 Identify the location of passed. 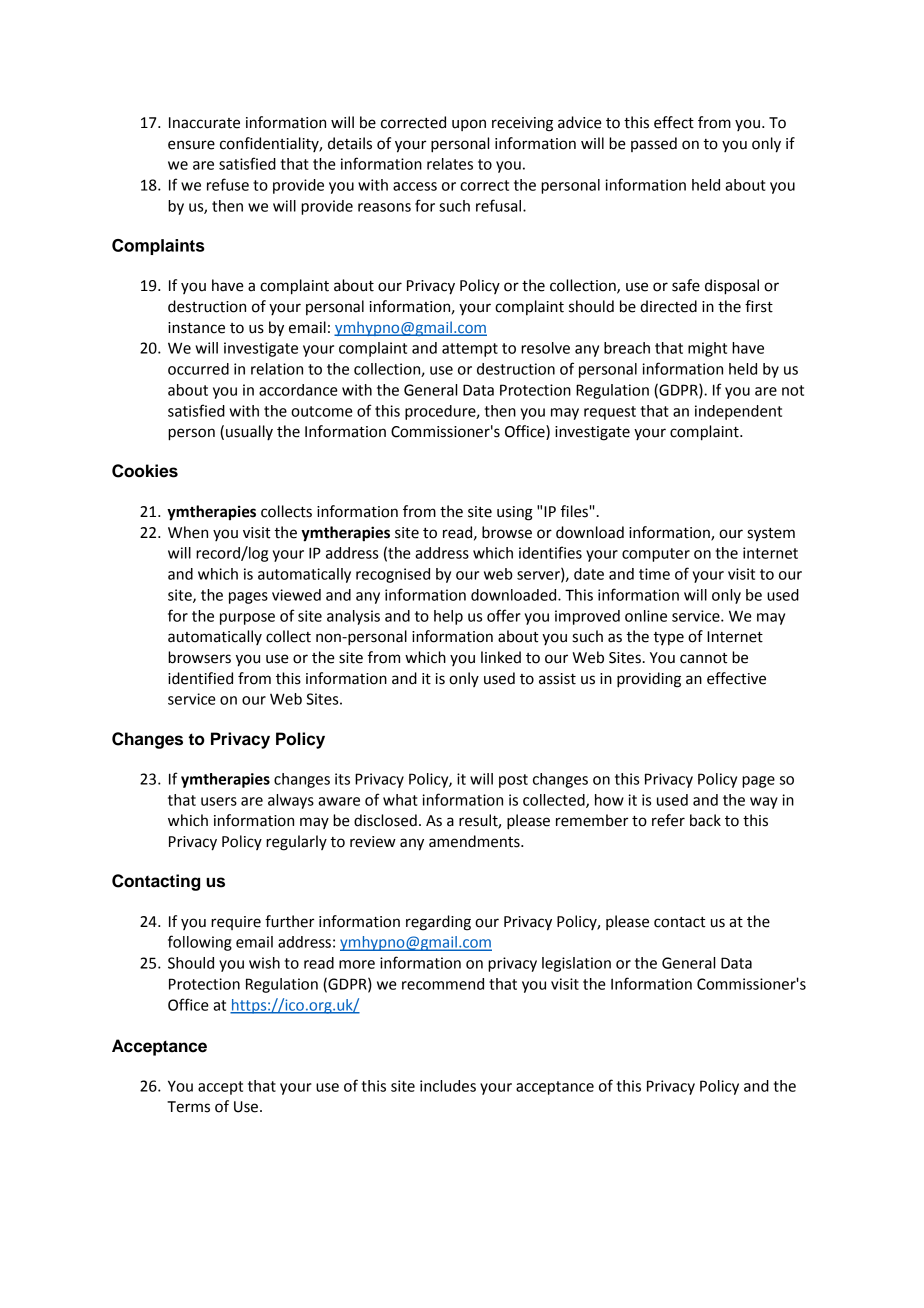
(654, 144).
